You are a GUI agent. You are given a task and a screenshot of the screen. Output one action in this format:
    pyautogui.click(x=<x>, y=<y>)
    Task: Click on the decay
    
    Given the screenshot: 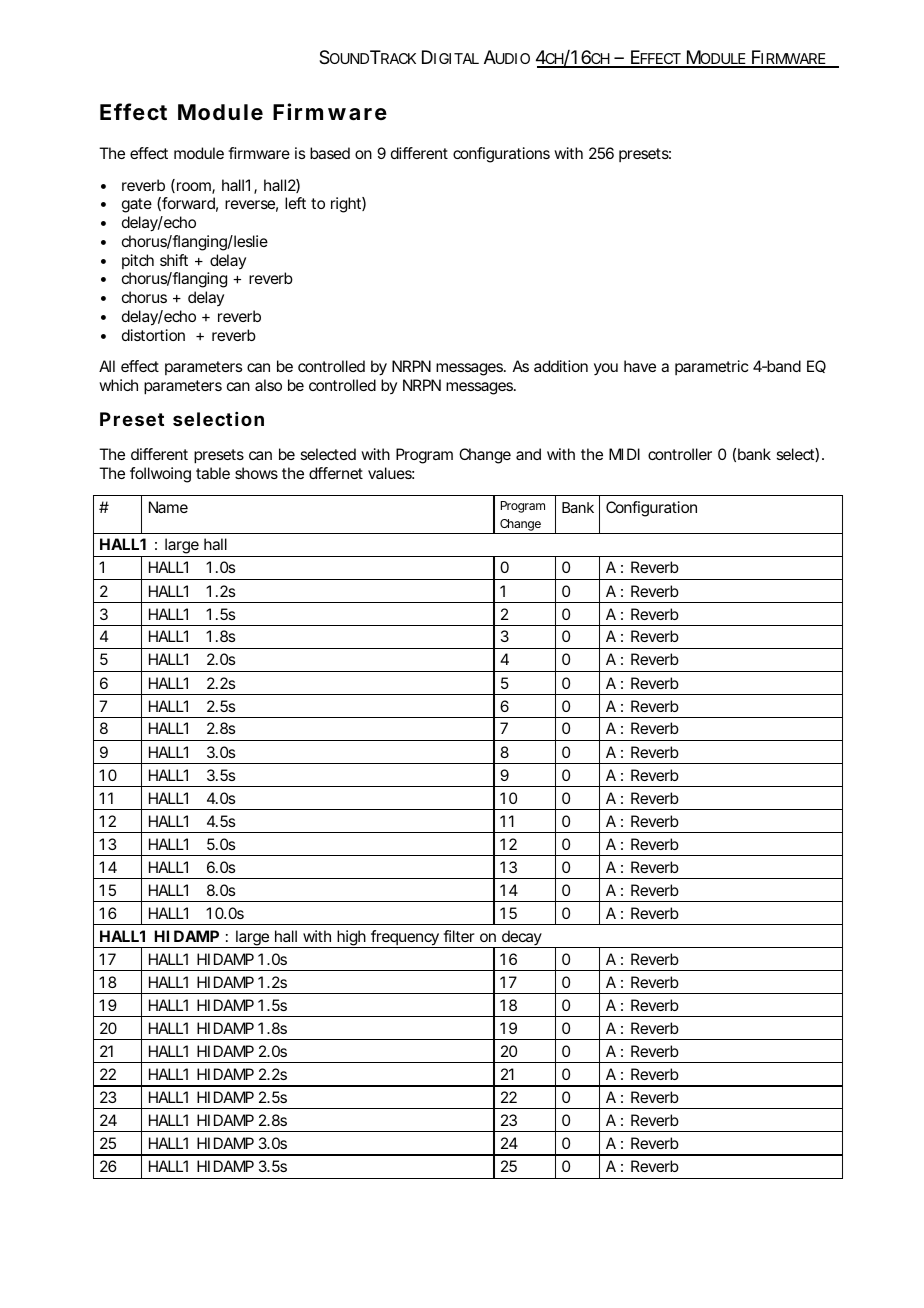 What is the action you would take?
    pyautogui.click(x=521, y=939)
